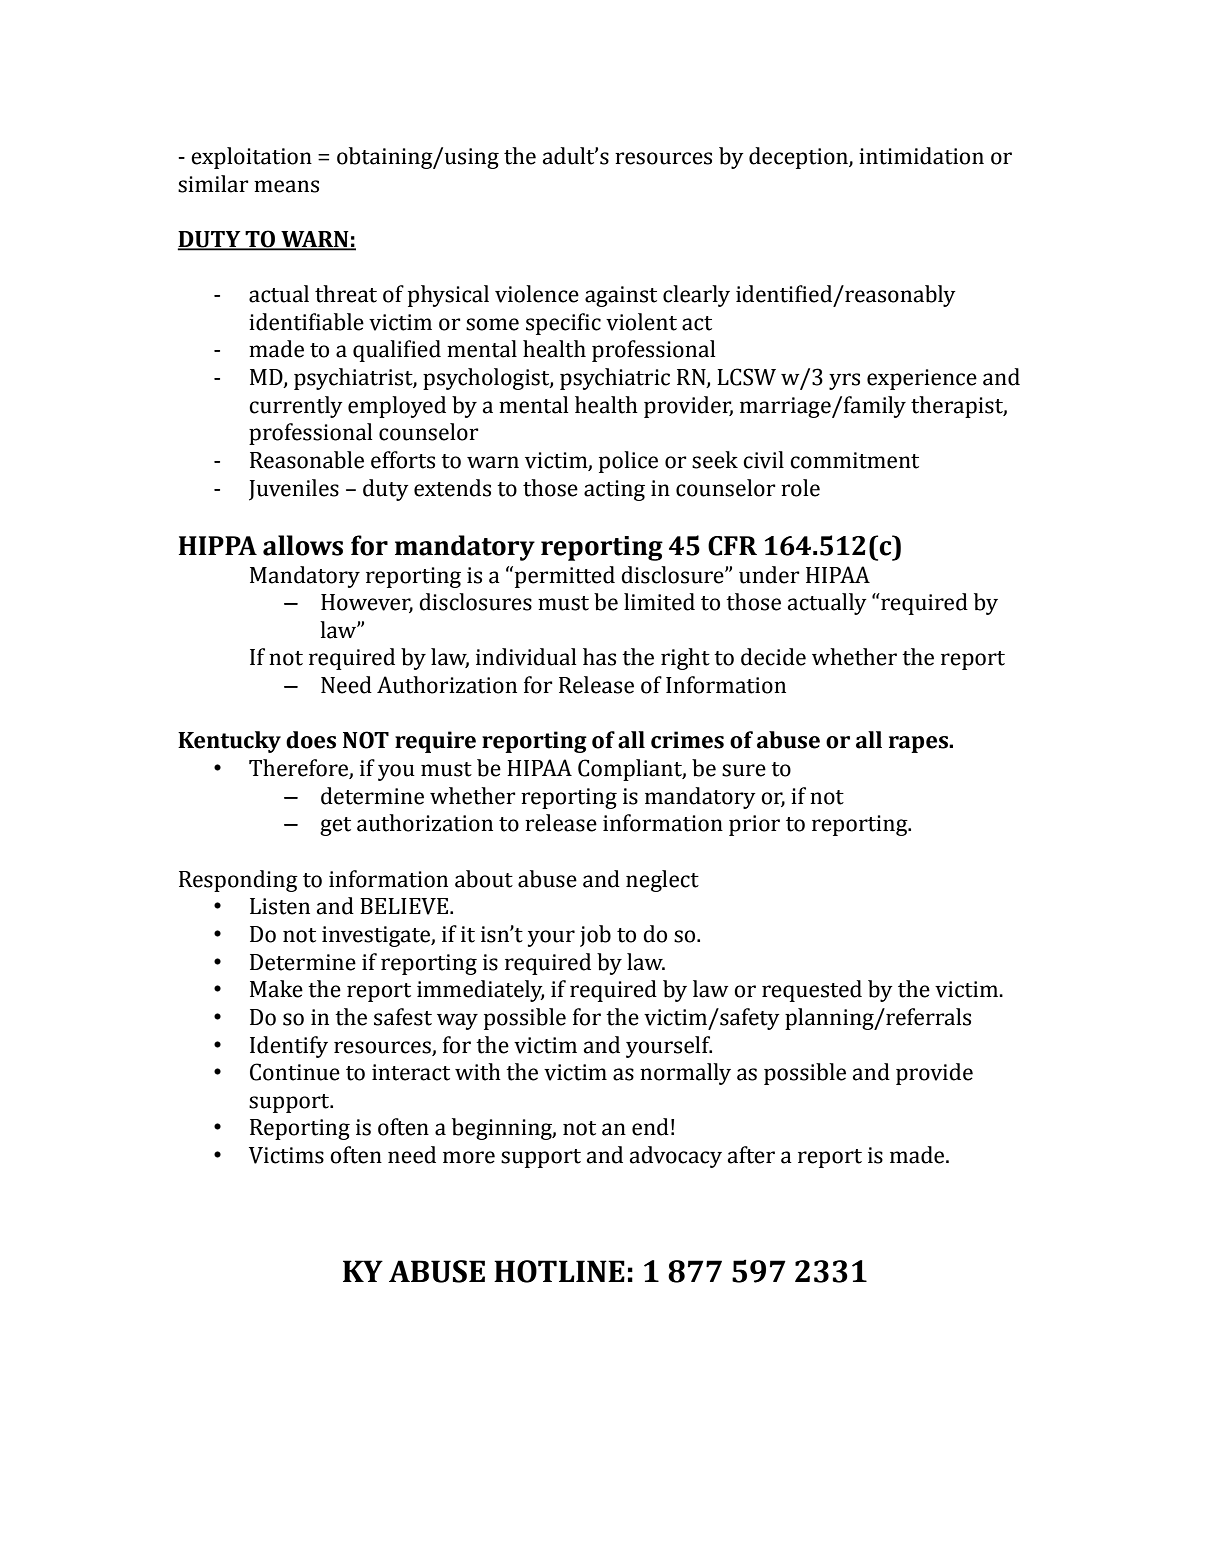  What do you see at coordinates (799, 158) in the screenshot?
I see `deception` at bounding box center [799, 158].
